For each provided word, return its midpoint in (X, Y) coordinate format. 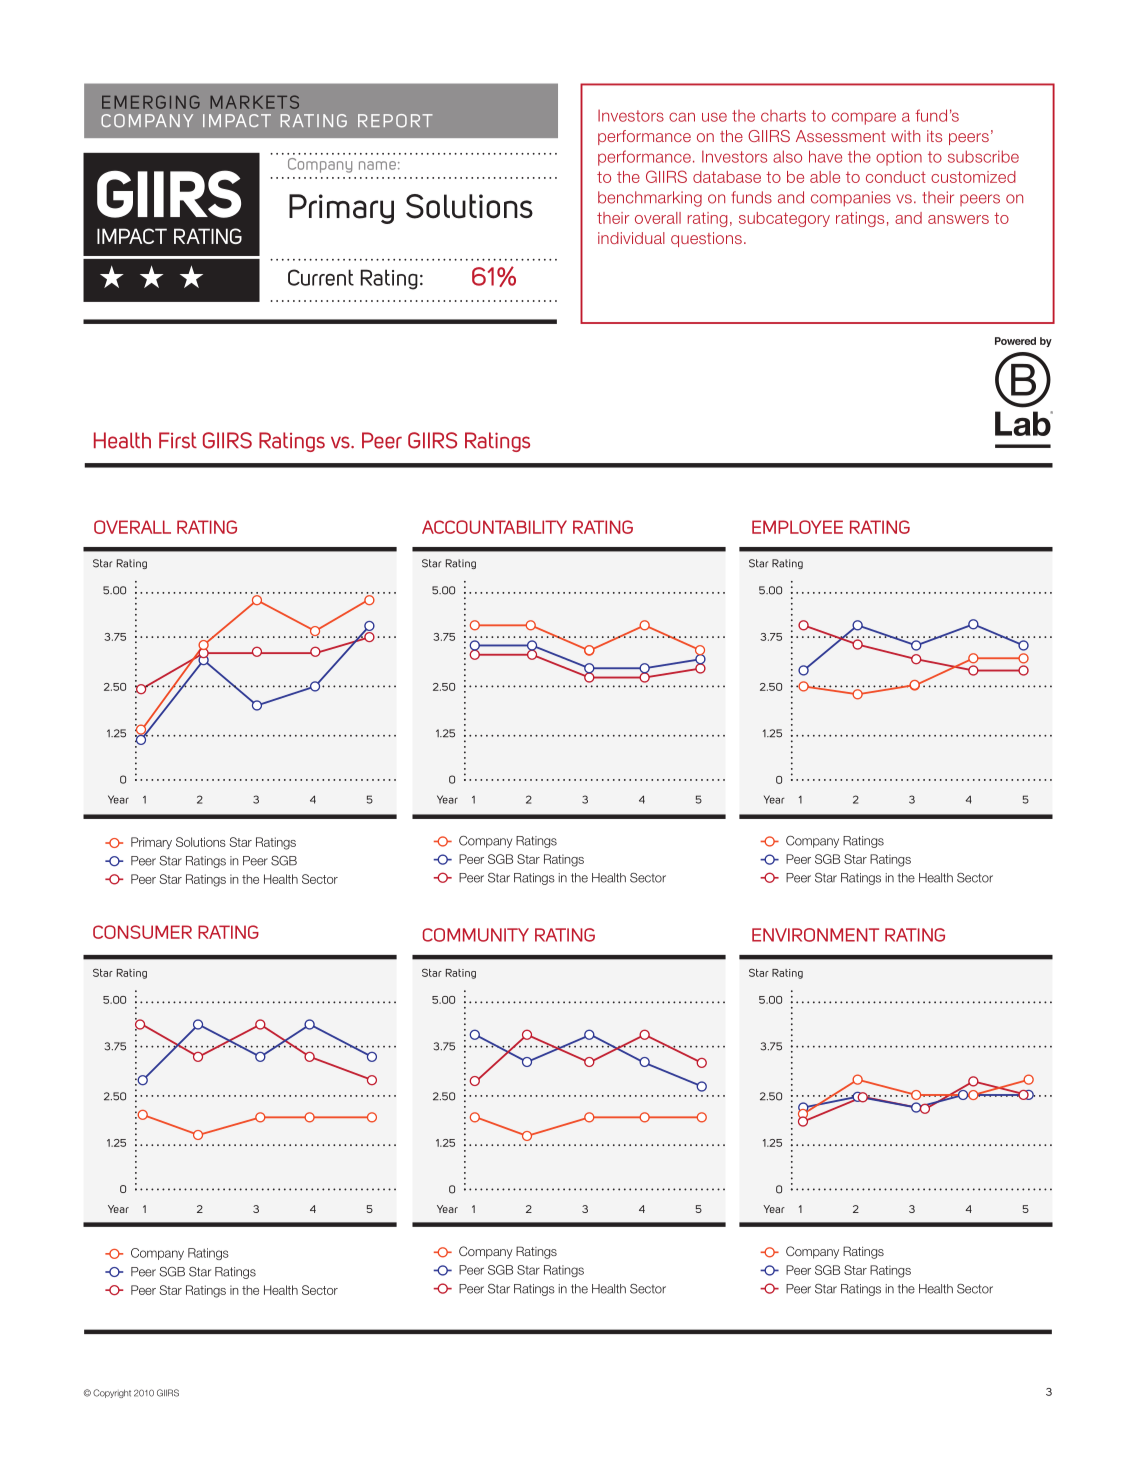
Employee (797, 527)
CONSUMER (142, 932)
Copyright (112, 1393)
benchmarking (650, 199)
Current (321, 277)
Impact (237, 120)
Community (476, 935)
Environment (815, 935)
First (178, 440)
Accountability (494, 527)
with (905, 136)
